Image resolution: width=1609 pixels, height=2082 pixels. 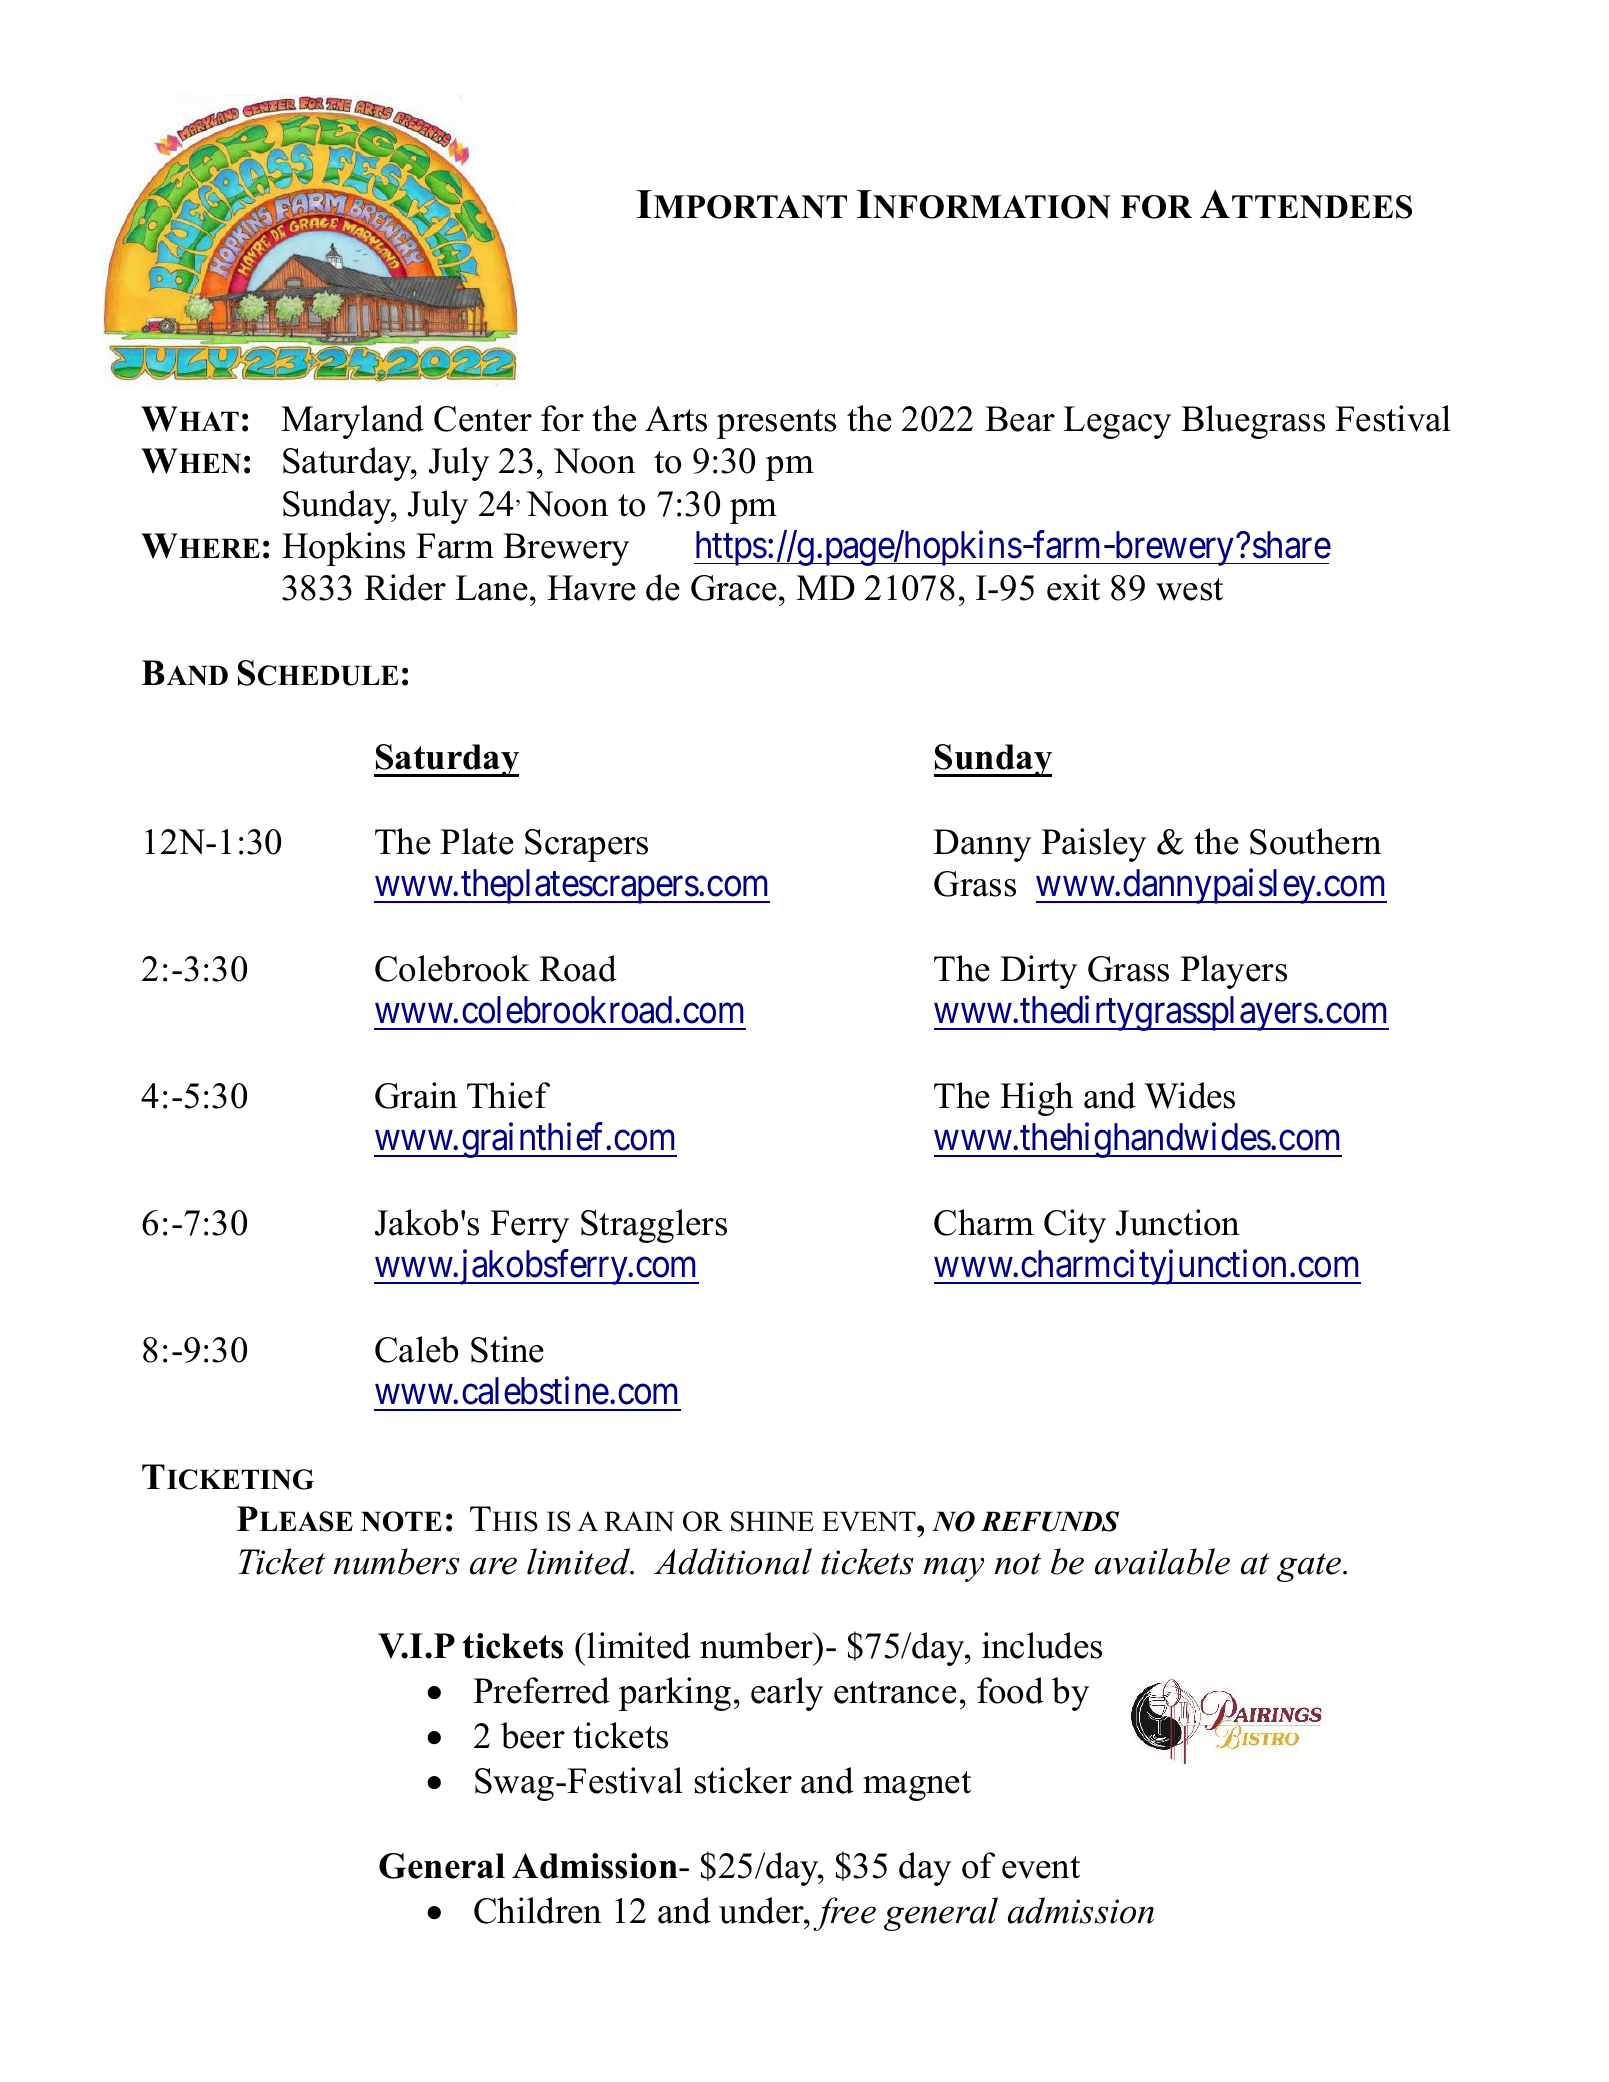 I want to click on Legacy, so click(x=1117, y=422).
